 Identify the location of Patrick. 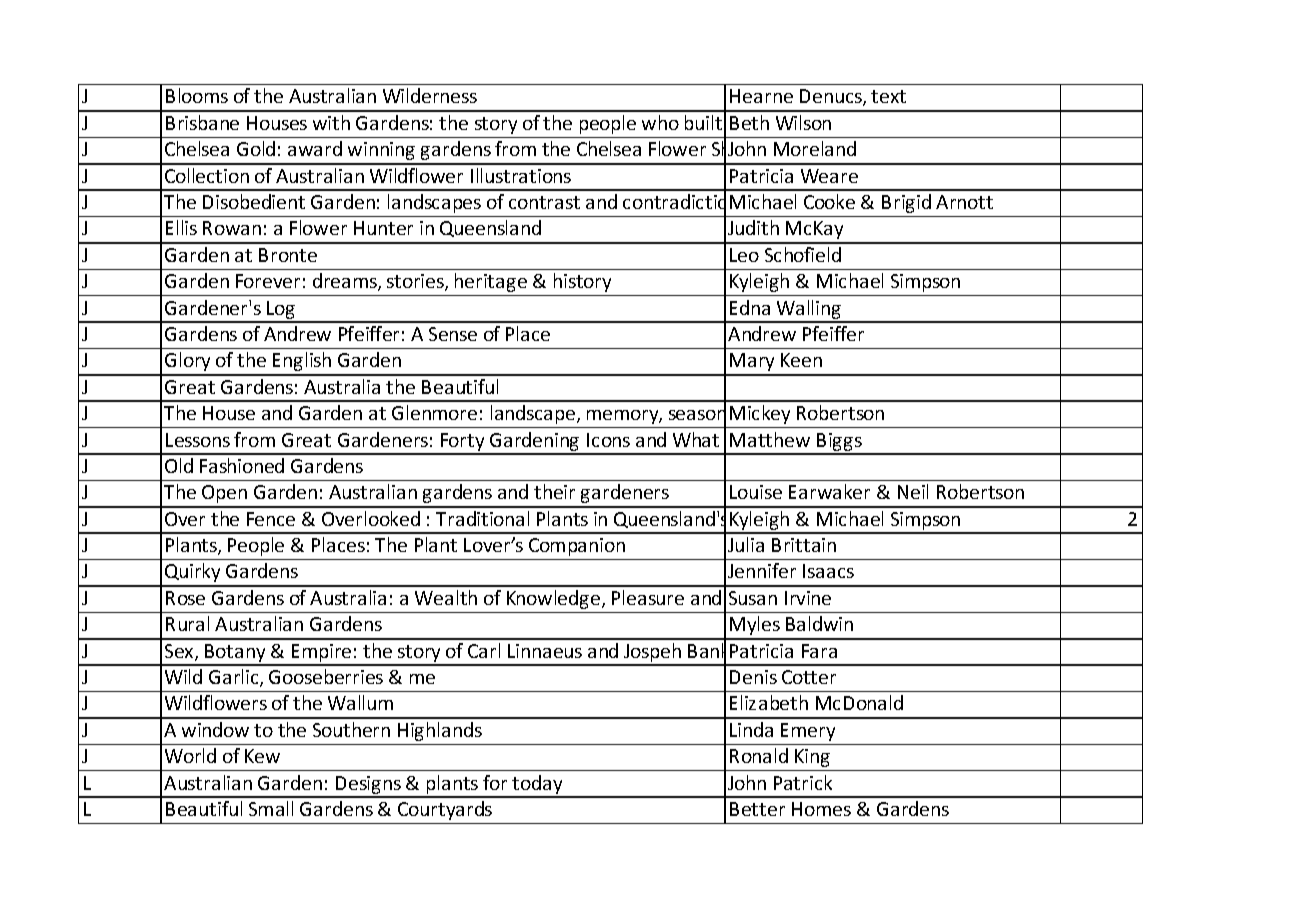
(803, 782).
